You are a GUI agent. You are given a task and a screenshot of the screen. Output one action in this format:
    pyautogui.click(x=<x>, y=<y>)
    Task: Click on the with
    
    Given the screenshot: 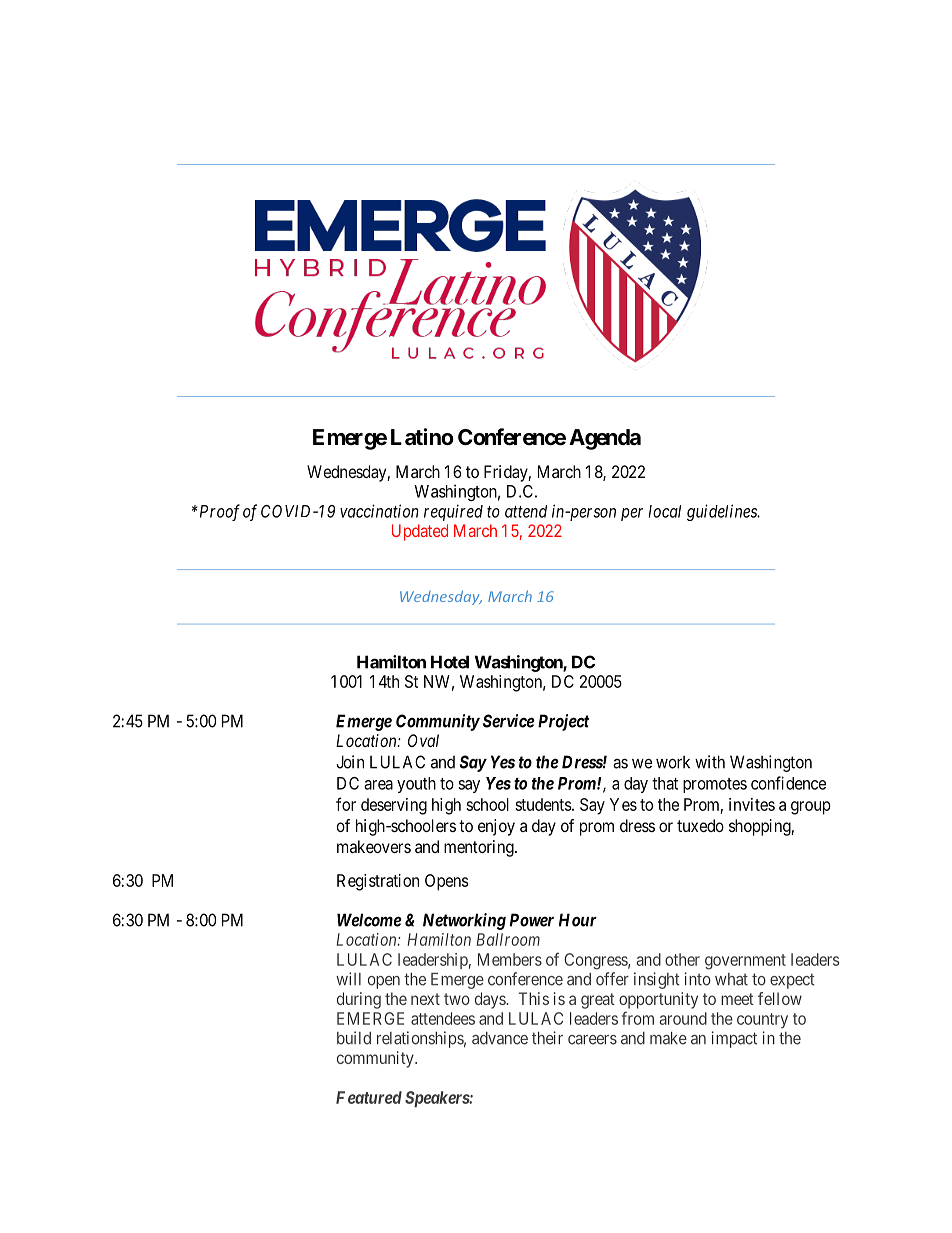 What is the action you would take?
    pyautogui.click(x=710, y=762)
